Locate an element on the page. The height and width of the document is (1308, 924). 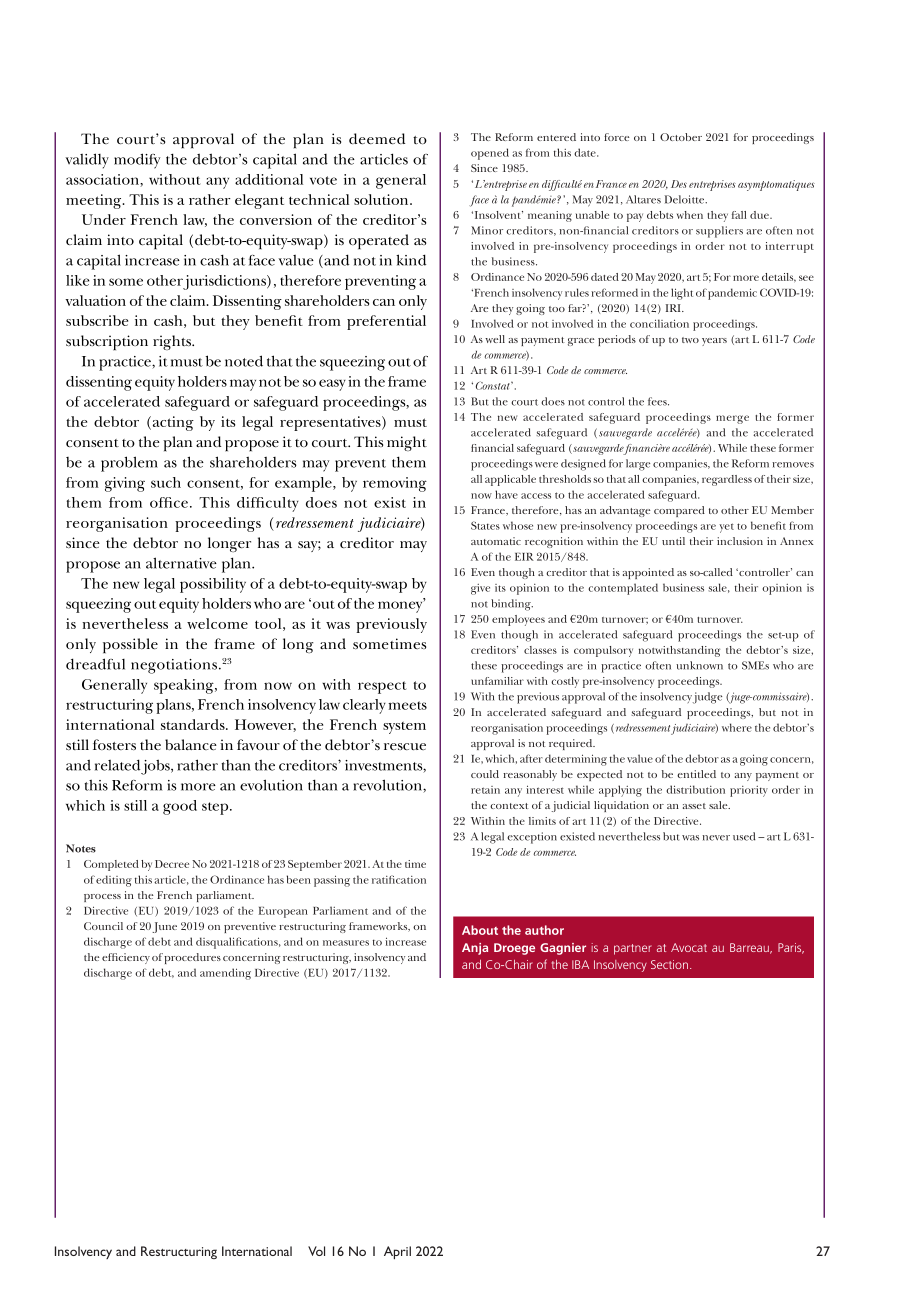
procedures is located at coordinates (192, 958).
